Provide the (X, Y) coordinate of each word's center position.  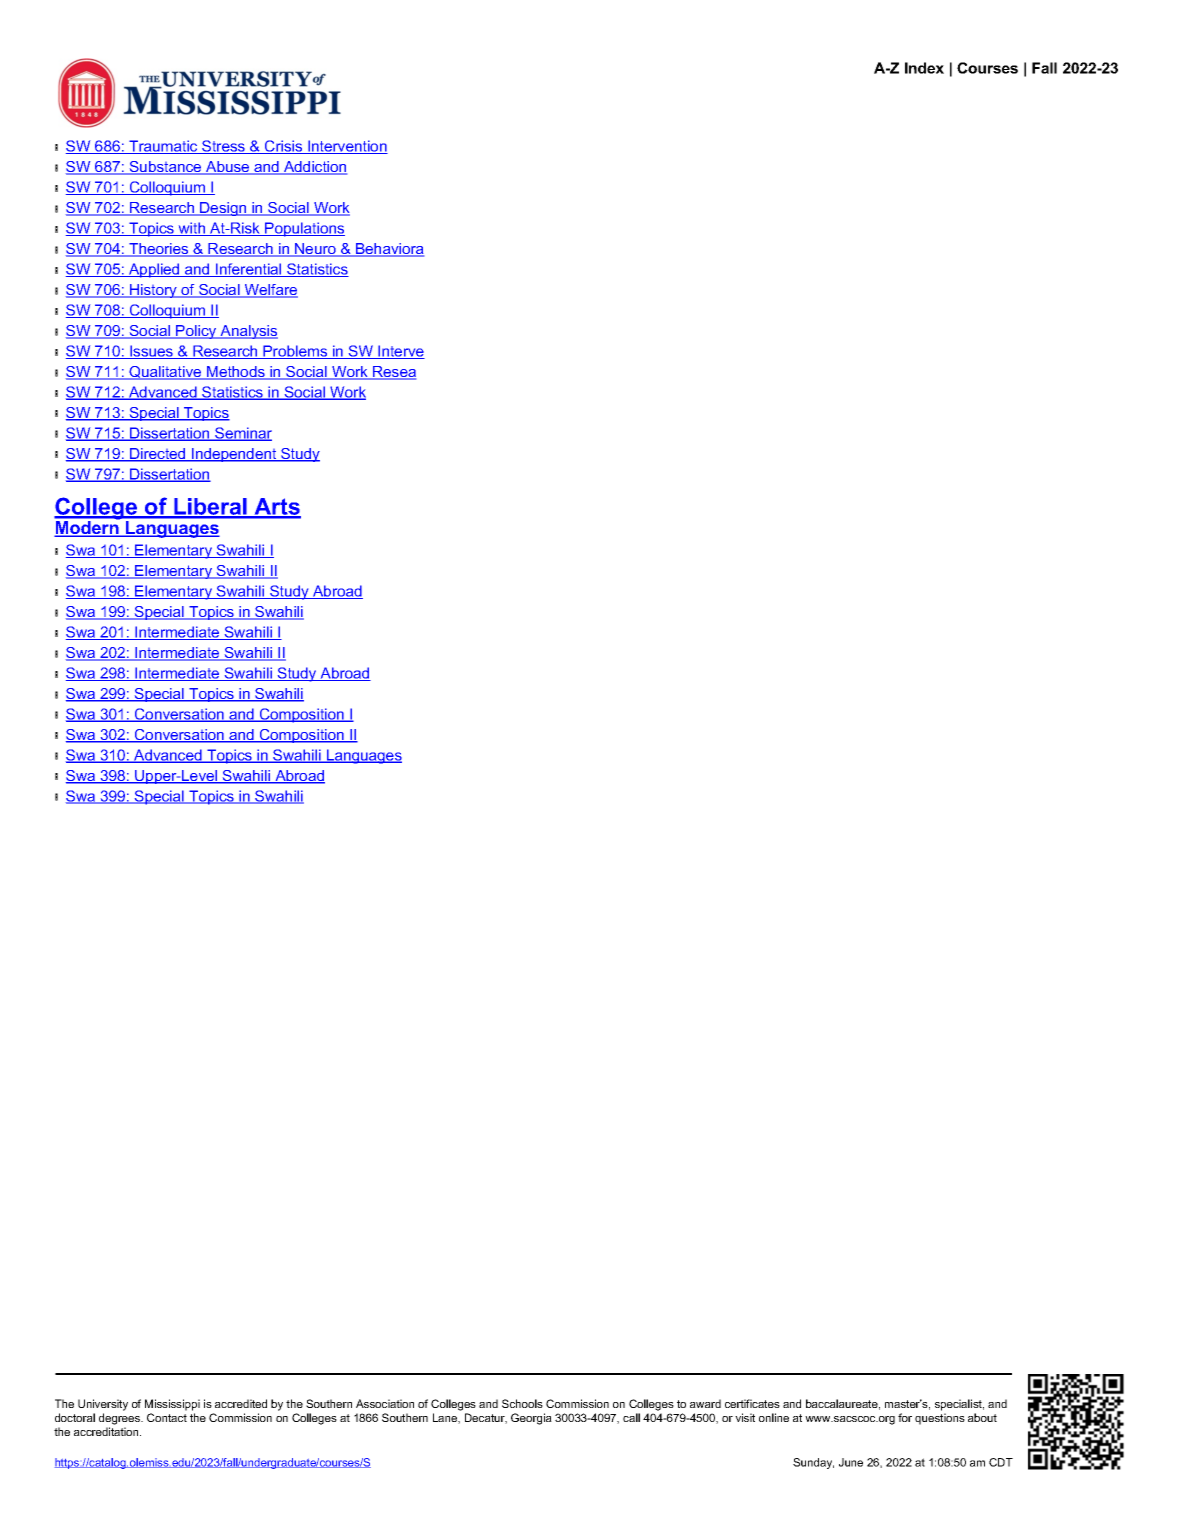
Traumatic (163, 147)
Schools (522, 1403)
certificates (752, 1403)
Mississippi (172, 1405)
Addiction (314, 168)
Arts (276, 508)
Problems (295, 352)
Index (924, 68)
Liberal (210, 508)
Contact (167, 1417)
